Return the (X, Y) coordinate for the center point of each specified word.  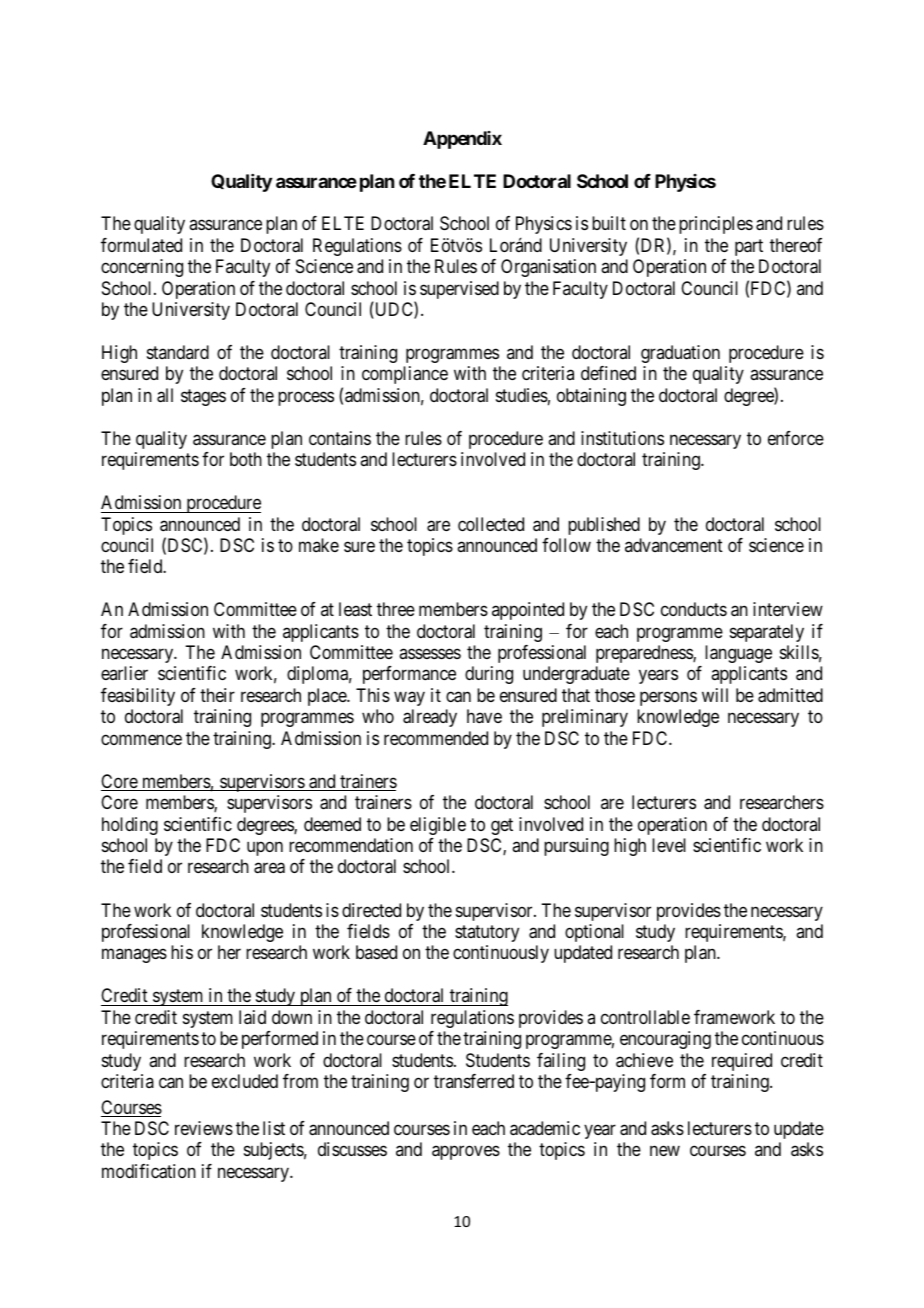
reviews (204, 1128)
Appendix (462, 140)
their (217, 695)
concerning (142, 268)
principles (716, 225)
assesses (430, 653)
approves (466, 1153)
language (738, 654)
